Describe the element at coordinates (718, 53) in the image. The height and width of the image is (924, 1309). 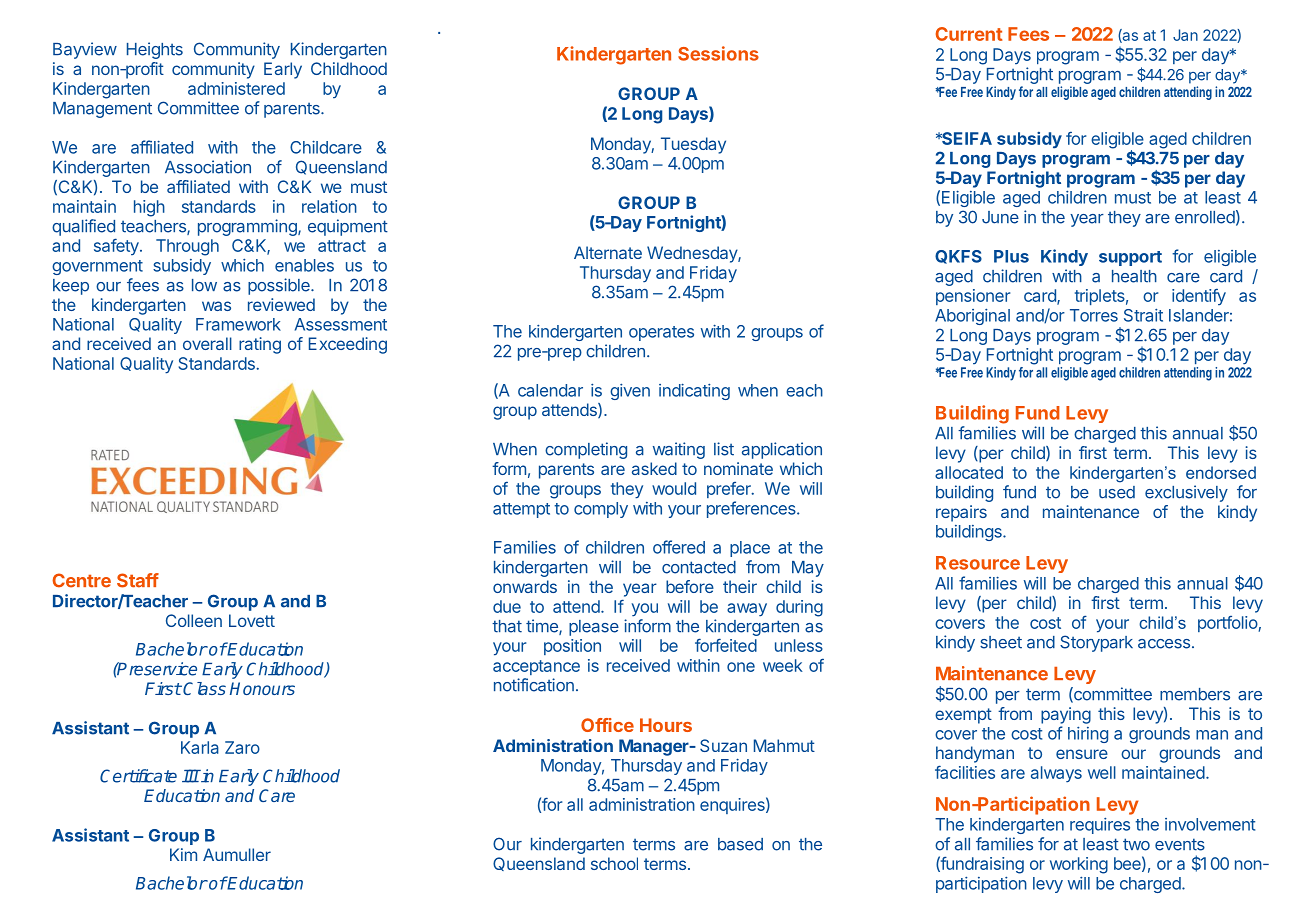
I see `Sessions` at that location.
